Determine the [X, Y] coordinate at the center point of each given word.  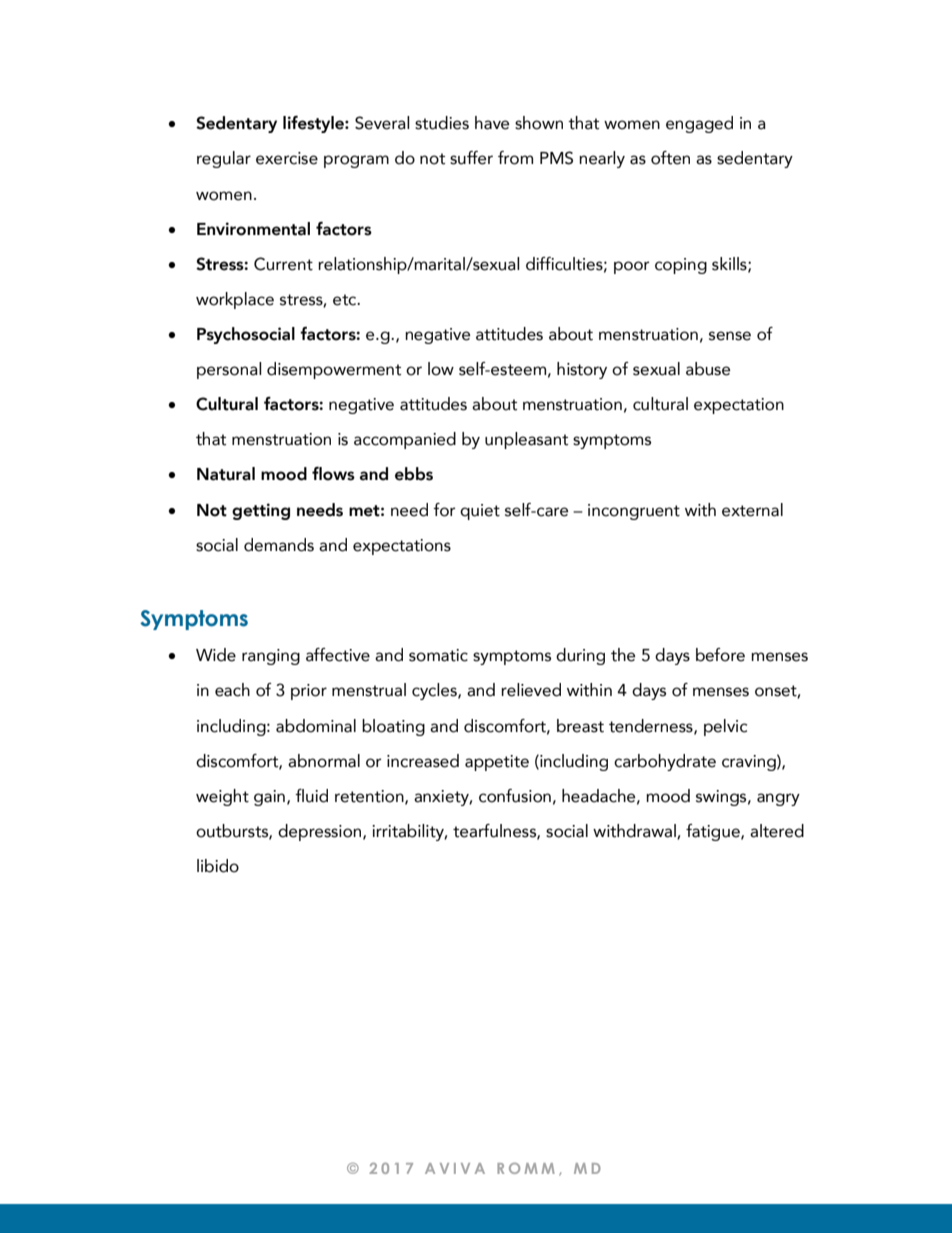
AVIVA [455, 1168]
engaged [699, 124]
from [515, 158]
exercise [287, 158]
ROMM [526, 1168]
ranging [271, 657]
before [720, 655]
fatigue [714, 832]
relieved [531, 690]
